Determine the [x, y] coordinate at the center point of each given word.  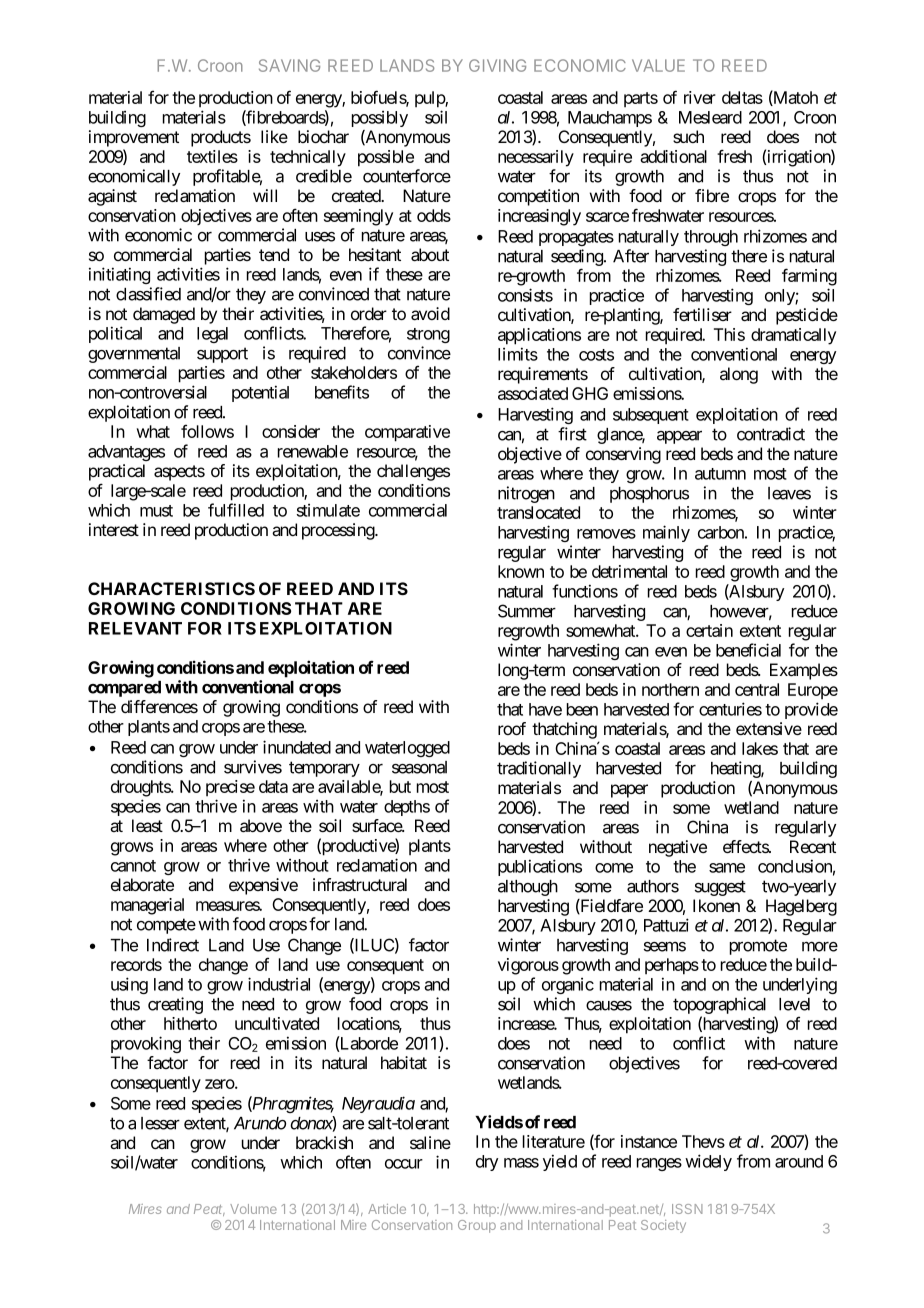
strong [428, 335]
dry [487, 1163]
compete [166, 926]
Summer [527, 611]
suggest [720, 888]
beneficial [748, 650]
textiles [212, 156]
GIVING [497, 65]
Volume [253, 1209]
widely [708, 1162]
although [528, 888]
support [222, 355]
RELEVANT [135, 628]
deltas [742, 97]
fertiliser [702, 314]
